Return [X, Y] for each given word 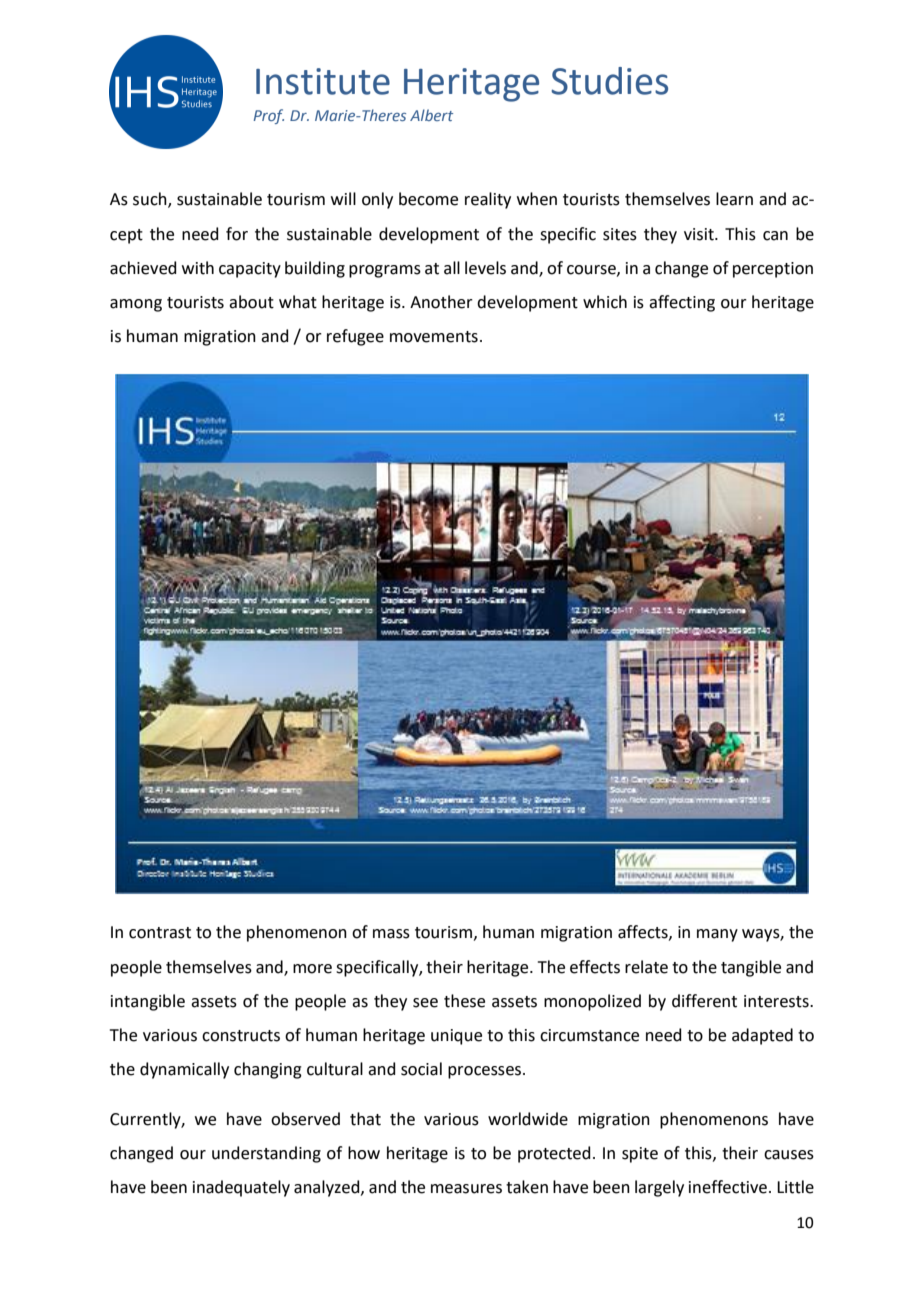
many [717, 935]
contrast [160, 933]
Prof [269, 116]
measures [466, 1189]
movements [434, 337]
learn [734, 199]
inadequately [241, 1188]
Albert [431, 115]
